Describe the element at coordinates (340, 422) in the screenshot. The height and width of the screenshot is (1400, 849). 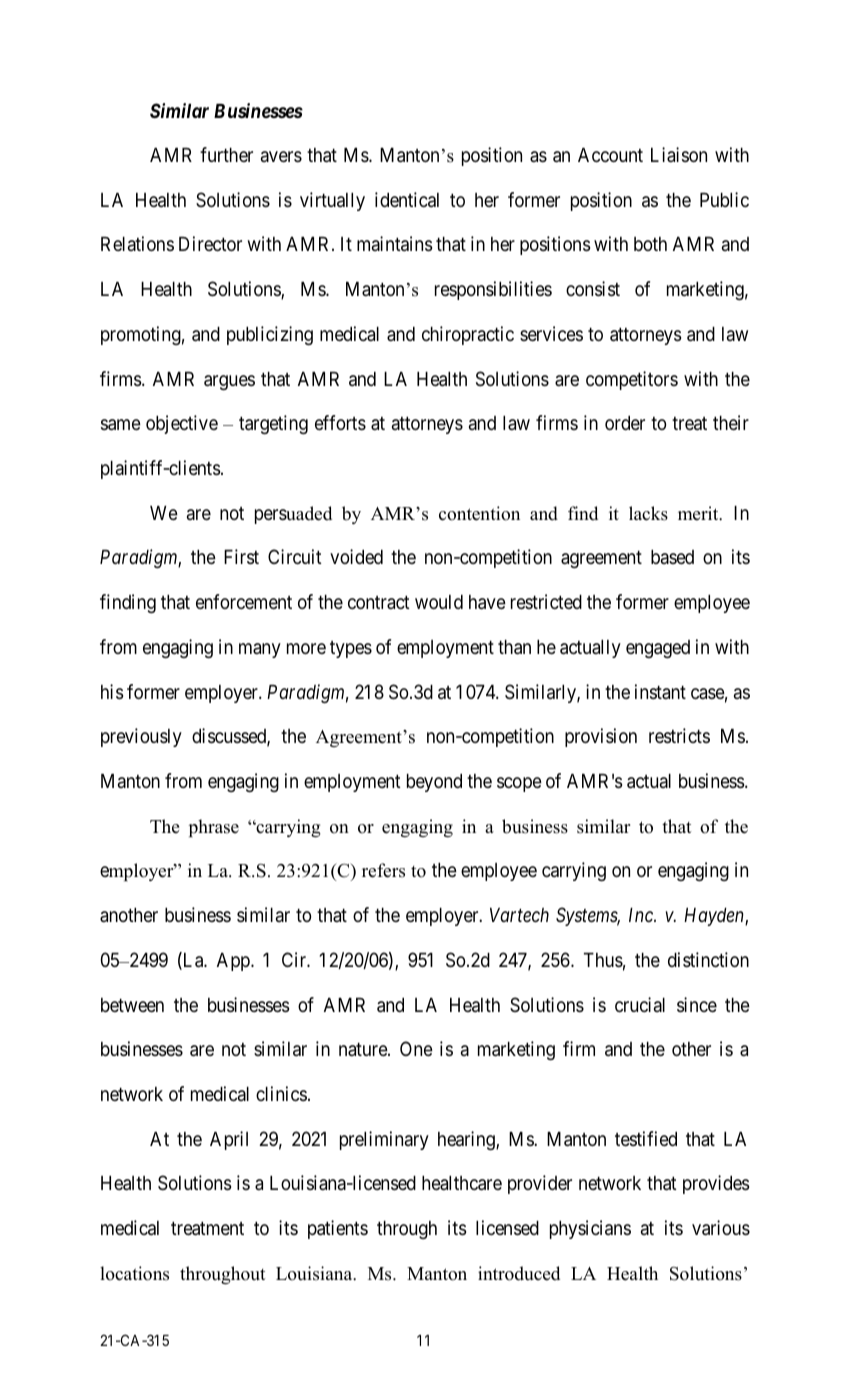
I see `efforts` at that location.
